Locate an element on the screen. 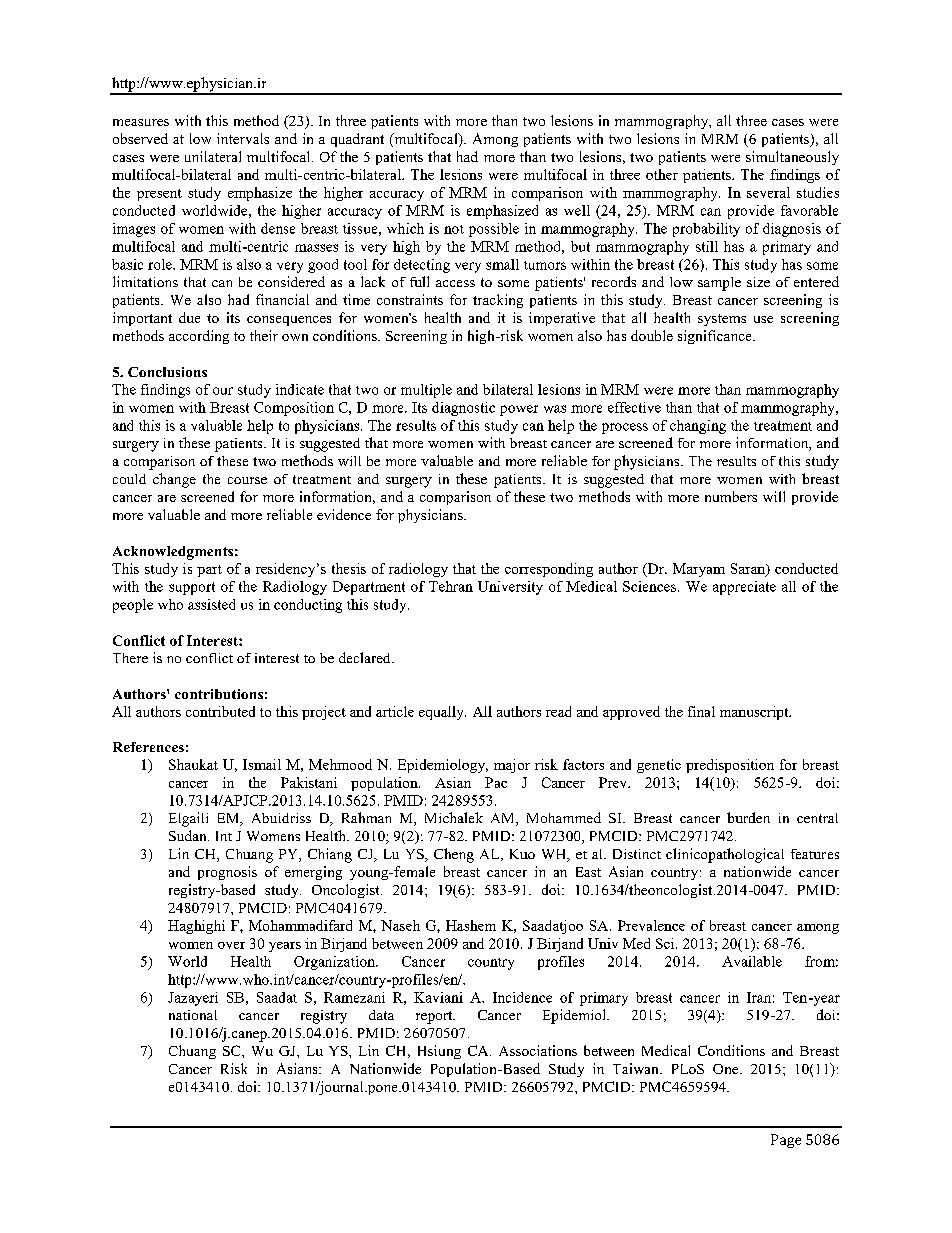  Available is located at coordinates (752, 961).
